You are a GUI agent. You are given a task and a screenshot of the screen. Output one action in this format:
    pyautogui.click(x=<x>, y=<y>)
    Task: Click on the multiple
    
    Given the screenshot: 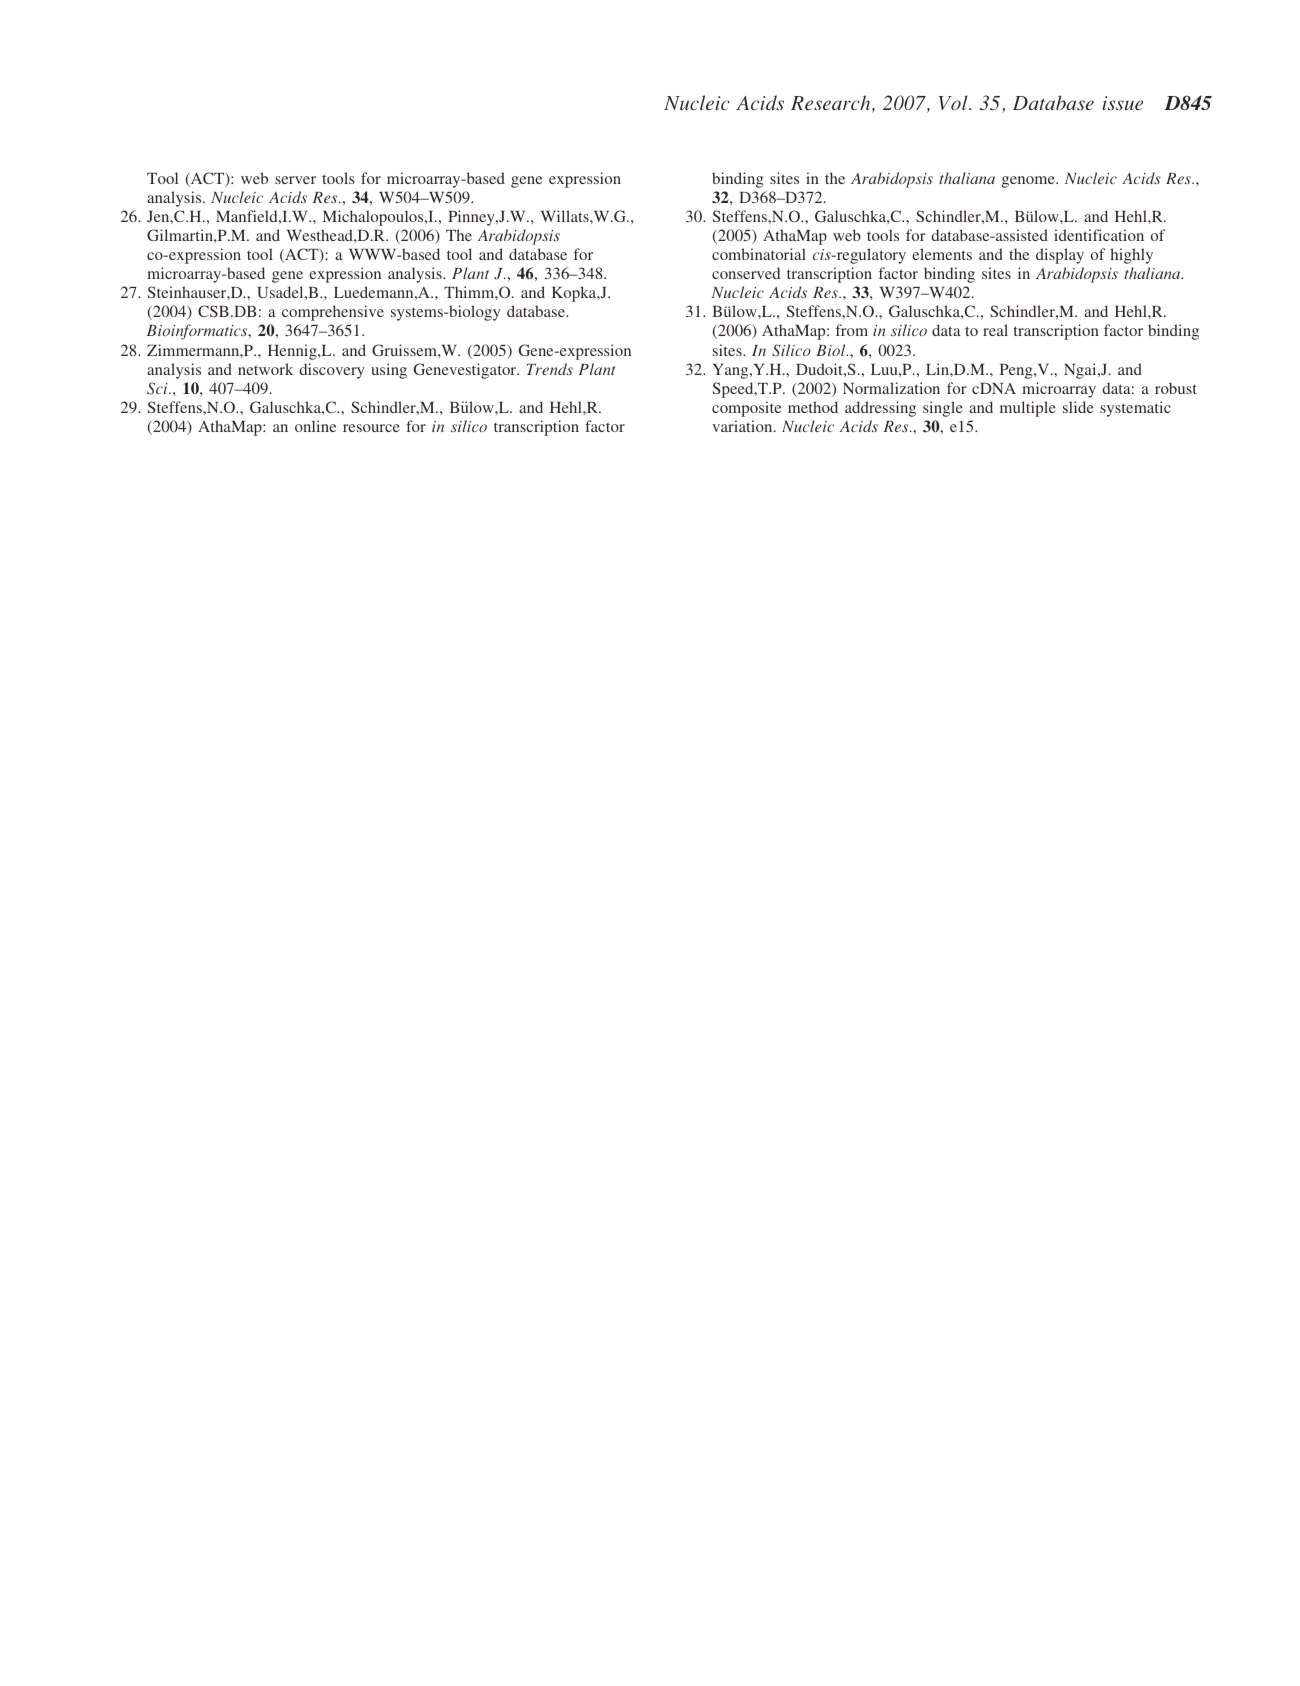 What is the action you would take?
    pyautogui.click(x=1028, y=409)
